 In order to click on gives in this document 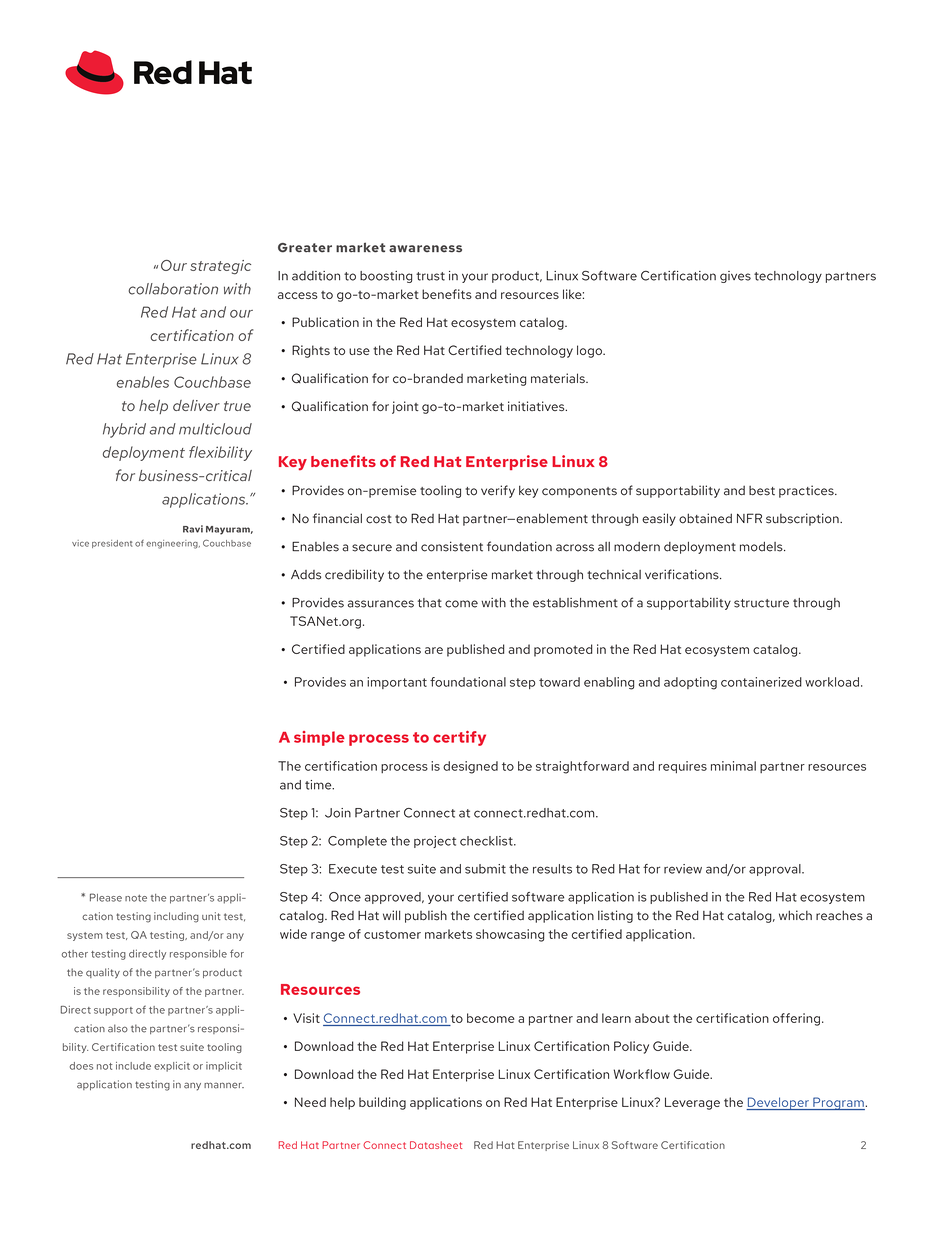, I will do `click(735, 277)`.
